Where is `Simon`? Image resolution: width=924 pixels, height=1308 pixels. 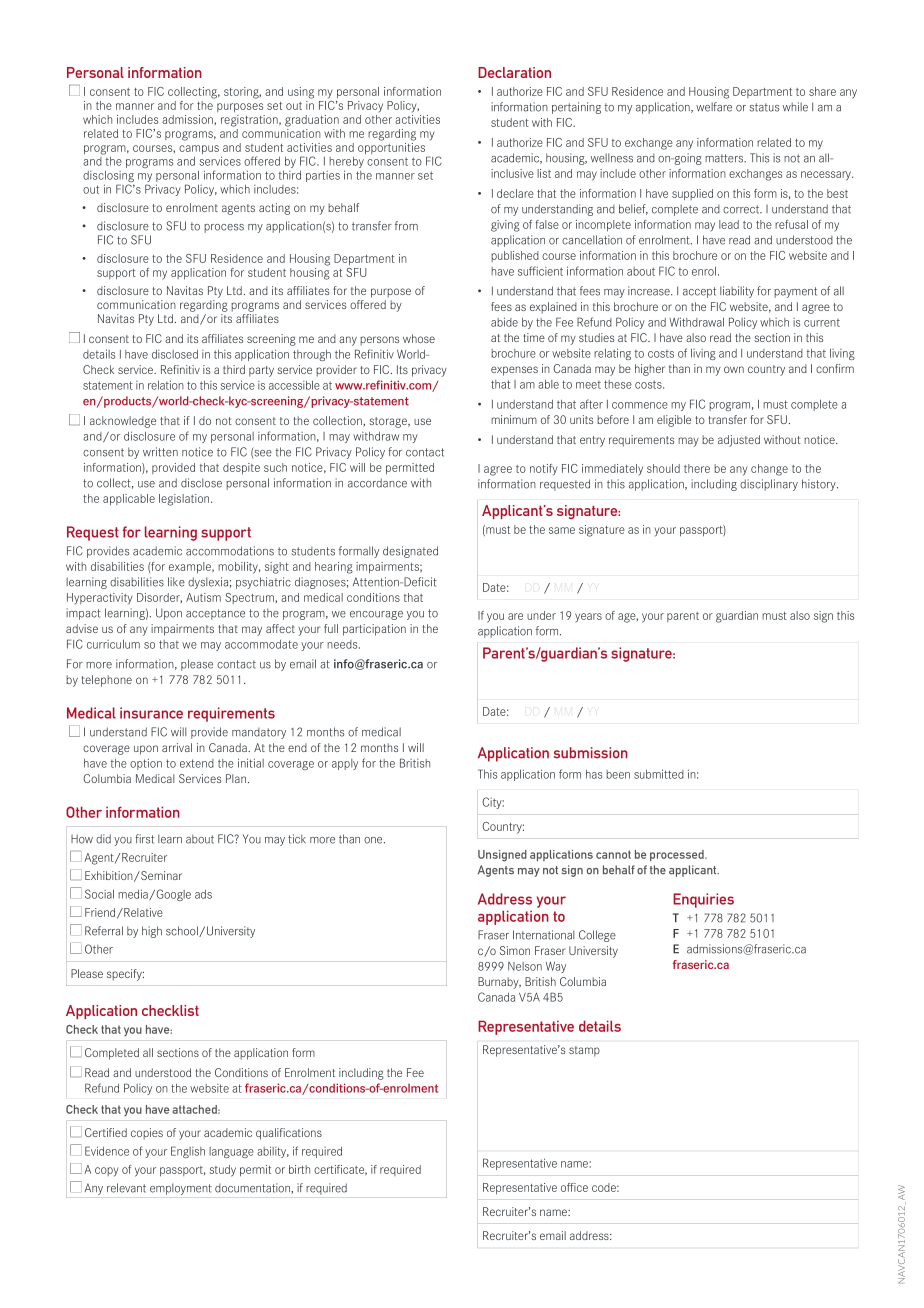
Simon is located at coordinates (515, 950).
